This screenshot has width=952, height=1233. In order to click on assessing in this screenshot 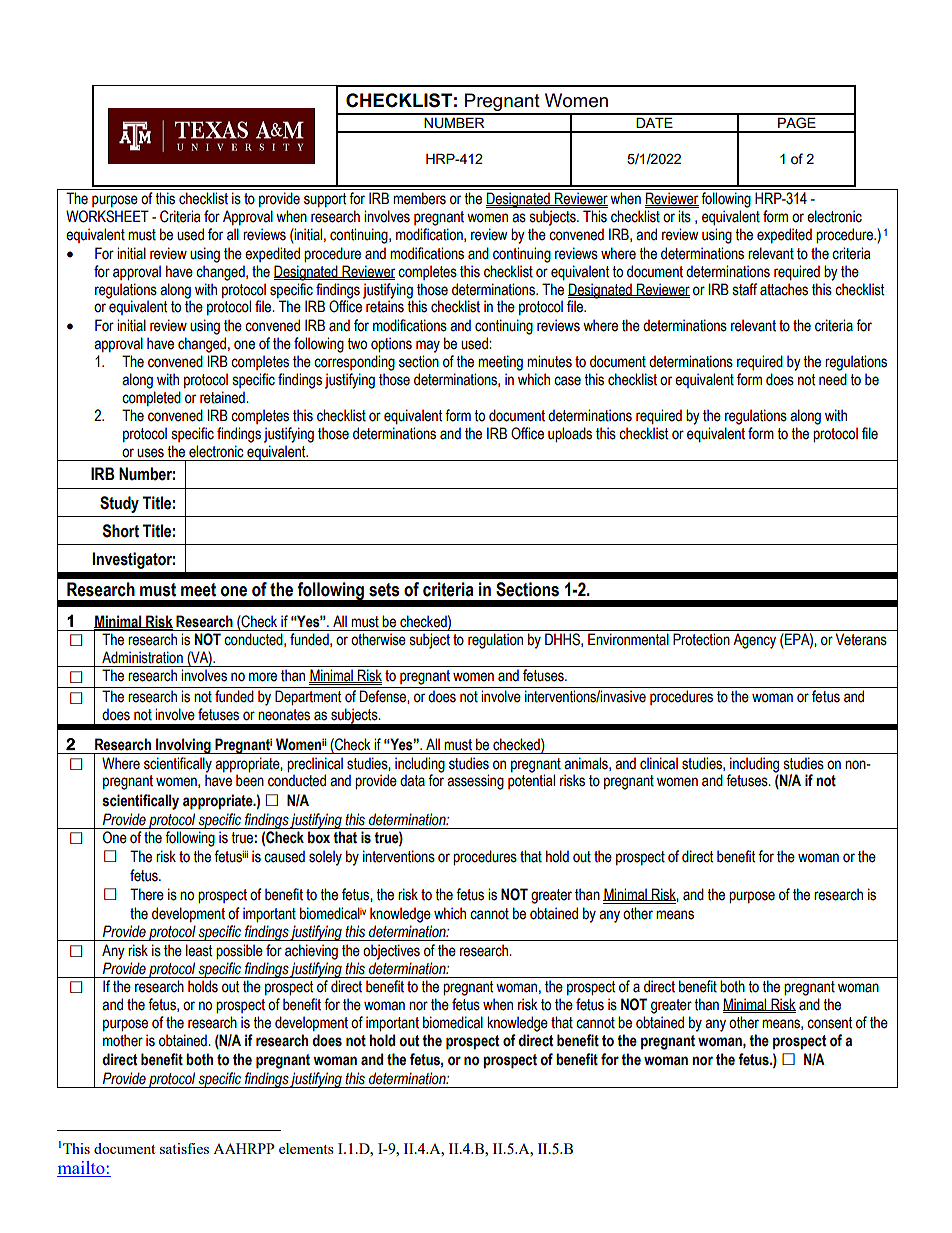, I will do `click(475, 782)`.
